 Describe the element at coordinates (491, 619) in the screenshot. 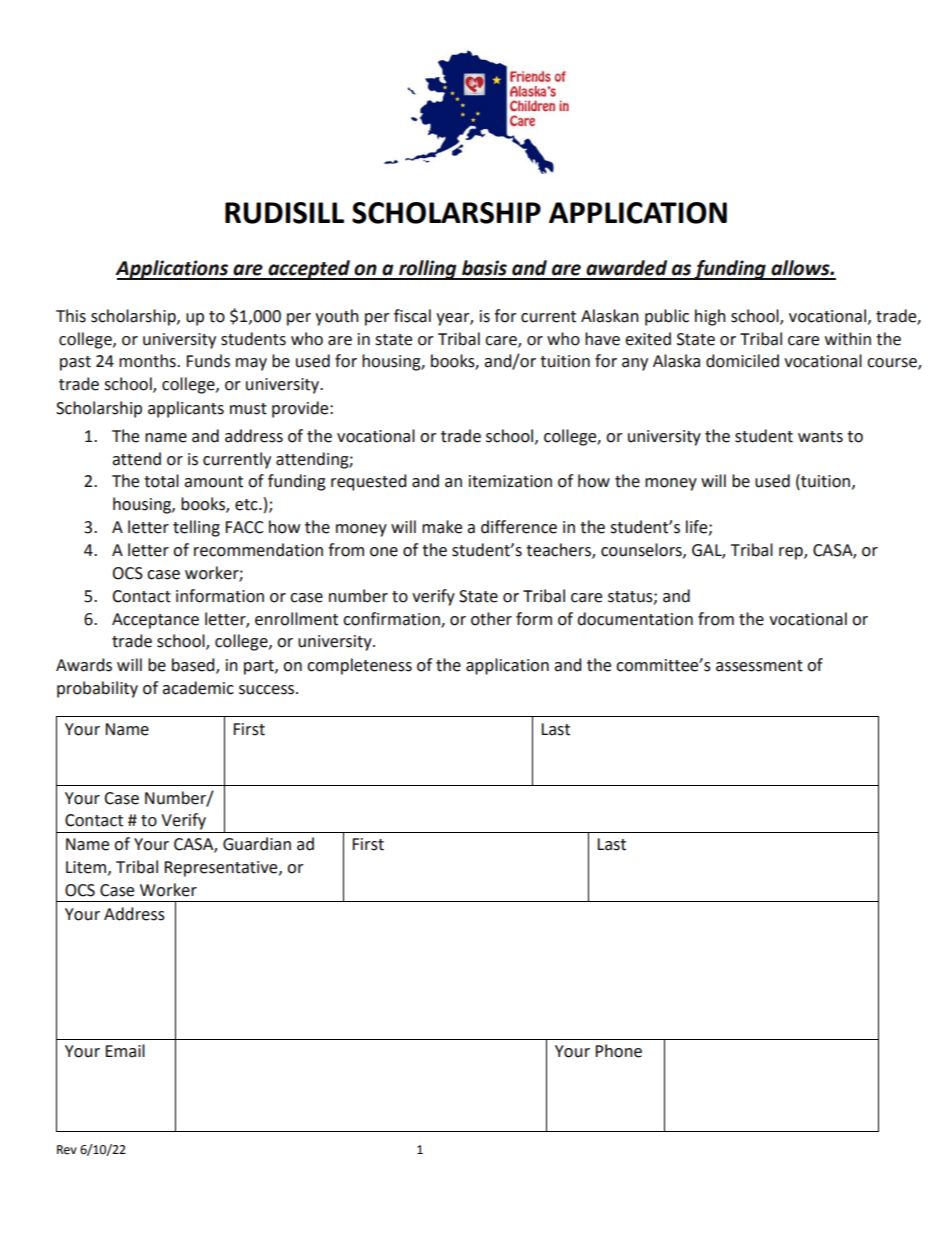

I see `other` at that location.
